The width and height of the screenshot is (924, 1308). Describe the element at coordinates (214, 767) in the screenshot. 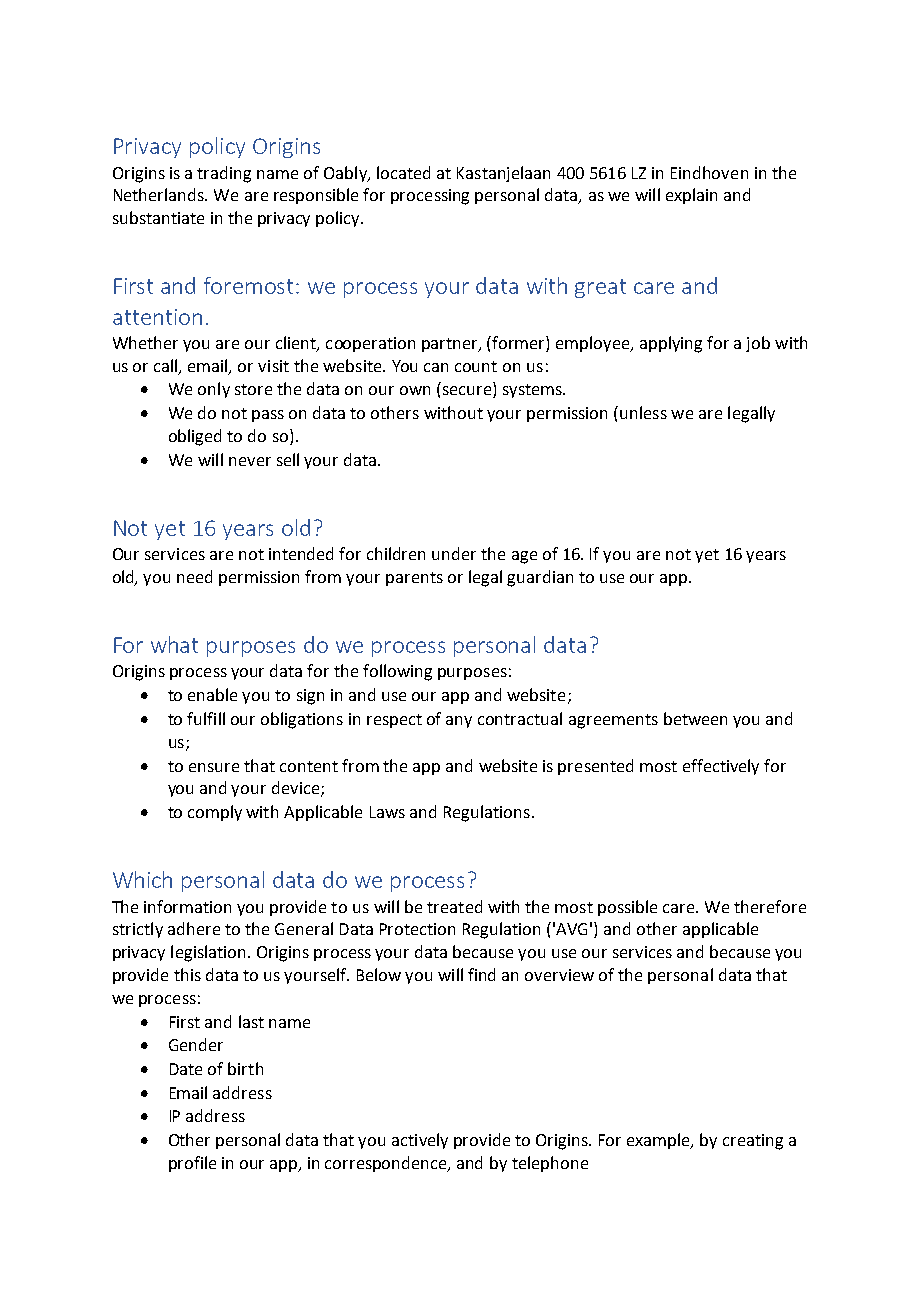

I see `ensure` at that location.
